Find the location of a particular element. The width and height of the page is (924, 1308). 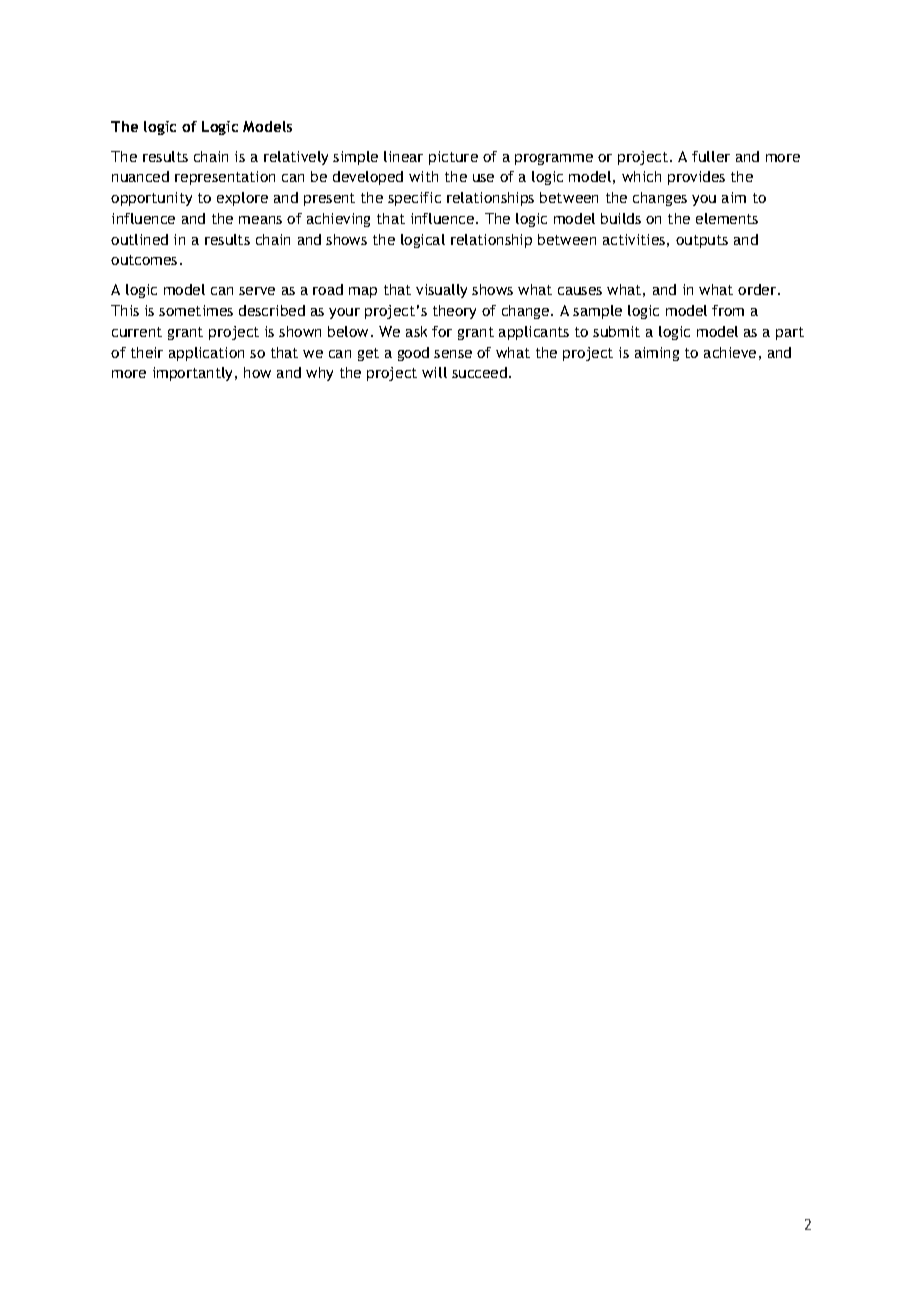

outcomes is located at coordinates (144, 260).
